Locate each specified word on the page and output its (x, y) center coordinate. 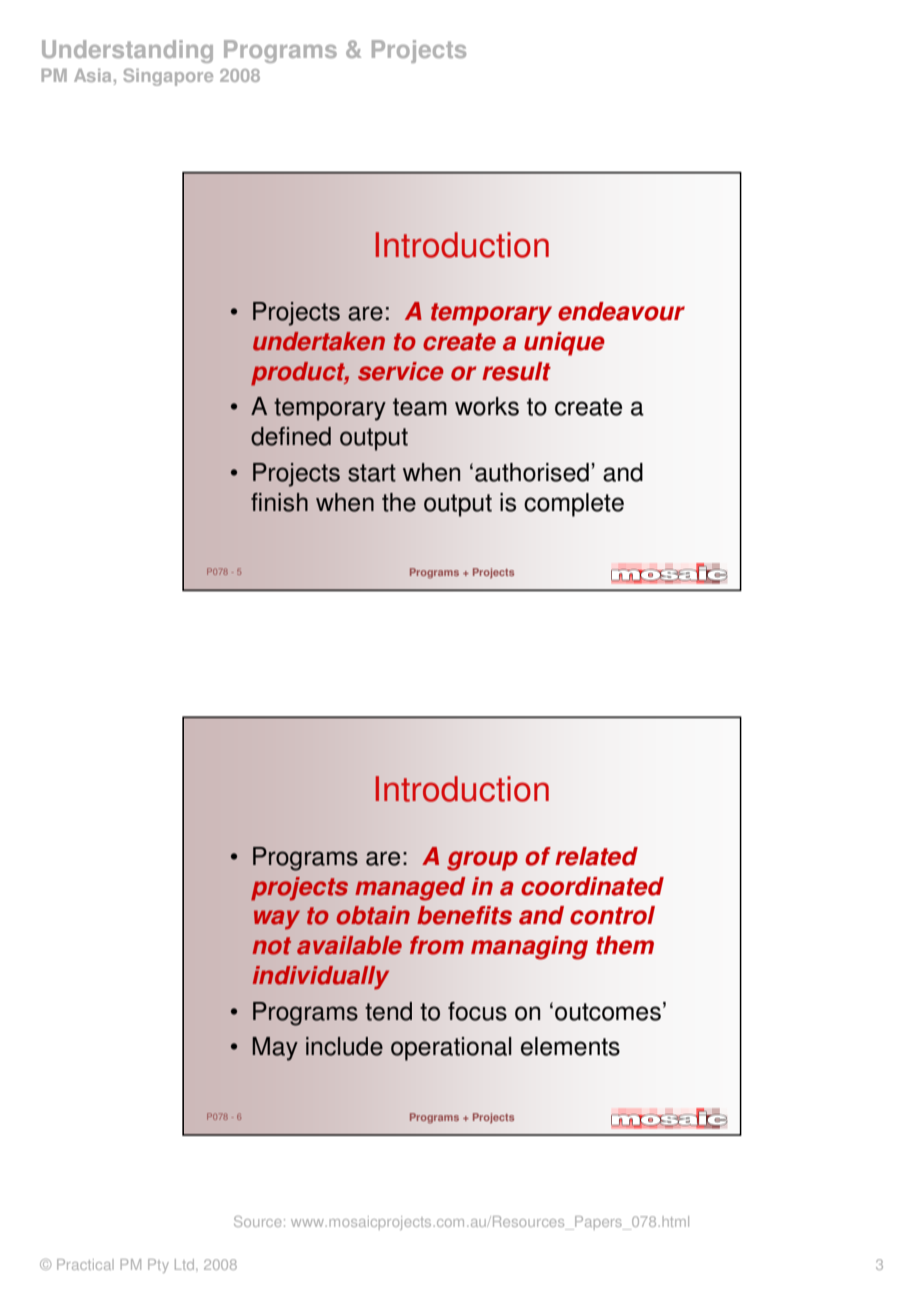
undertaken (319, 341)
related (596, 856)
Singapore (168, 77)
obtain (373, 915)
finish (279, 502)
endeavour (621, 311)
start (372, 473)
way (277, 920)
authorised (532, 472)
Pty (158, 1266)
